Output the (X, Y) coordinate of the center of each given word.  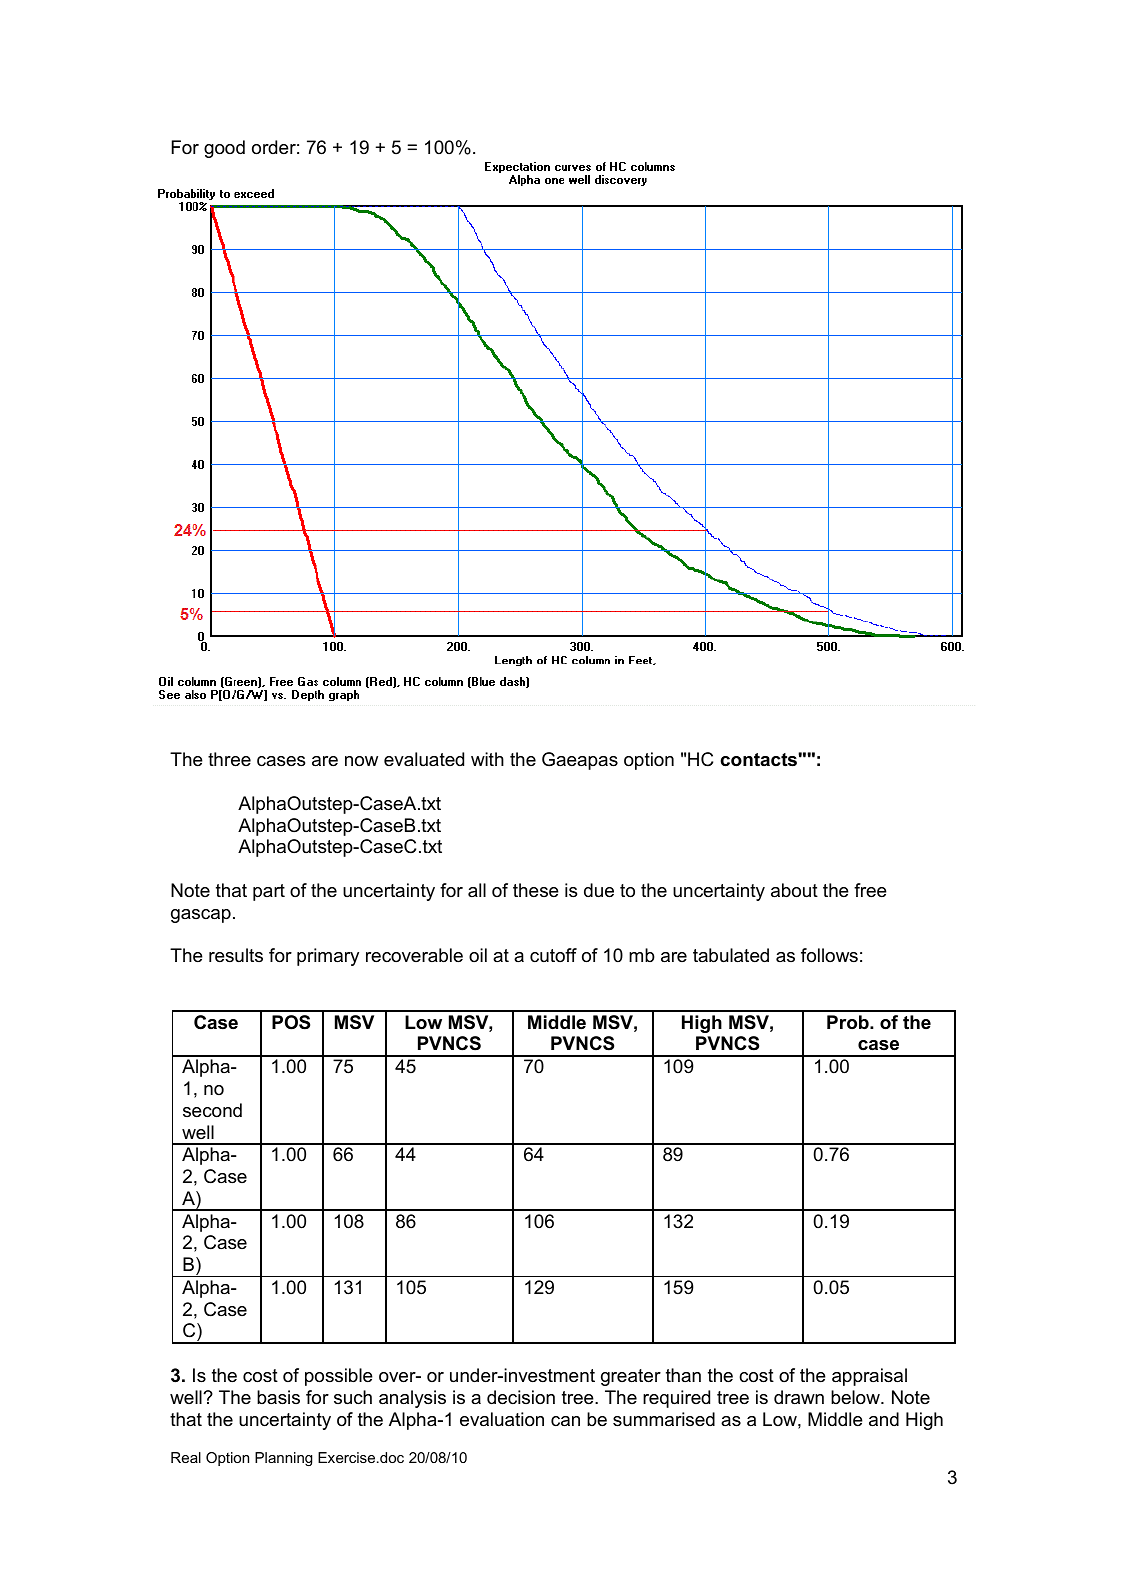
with (487, 759)
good (224, 149)
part (269, 892)
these (536, 890)
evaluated (424, 759)
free (870, 890)
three (229, 759)
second (212, 1110)
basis (278, 1397)
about (794, 890)
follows (829, 955)
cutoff (553, 955)
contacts (759, 760)
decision (521, 1397)
